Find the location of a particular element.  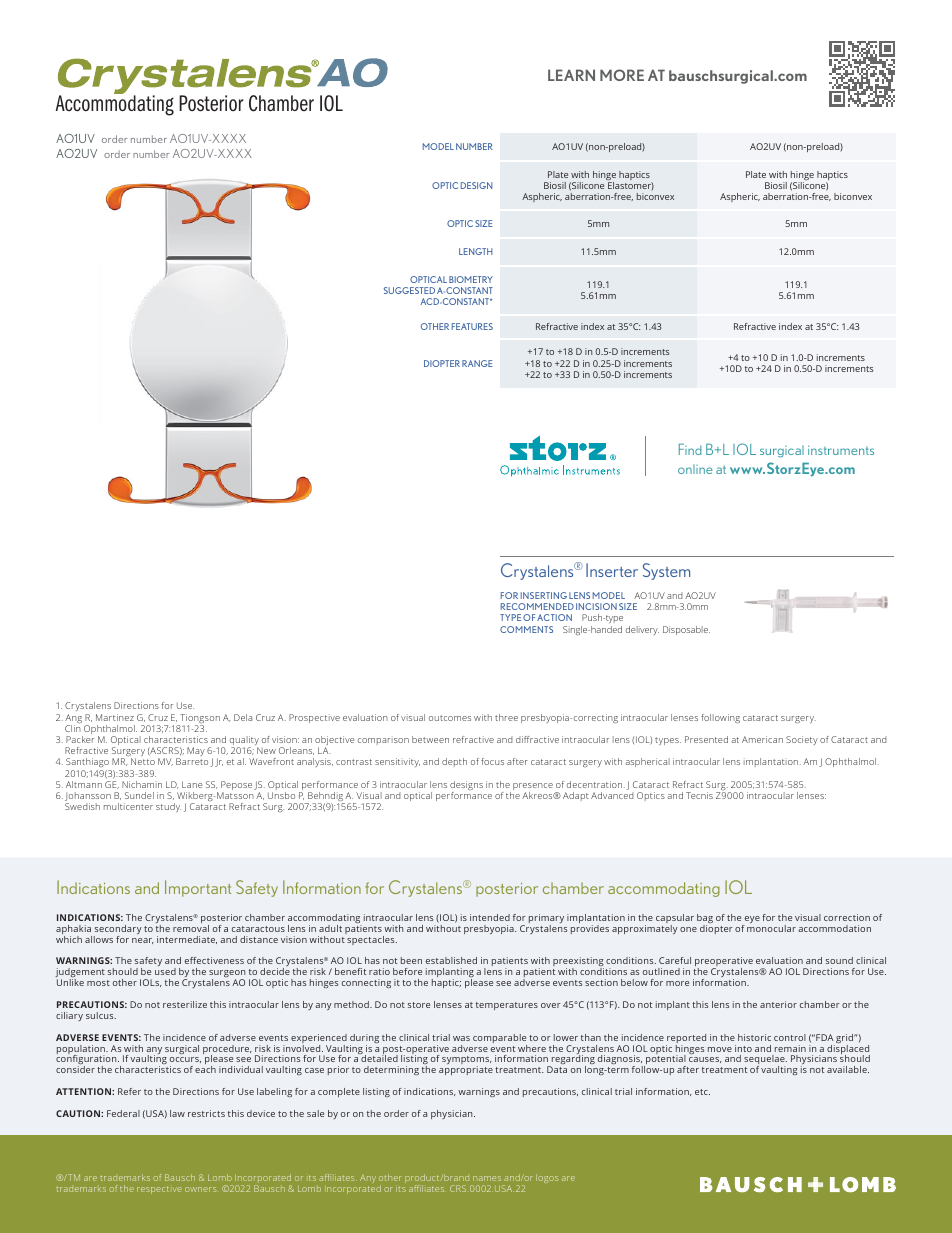

COMMENTS is located at coordinates (526, 629).
